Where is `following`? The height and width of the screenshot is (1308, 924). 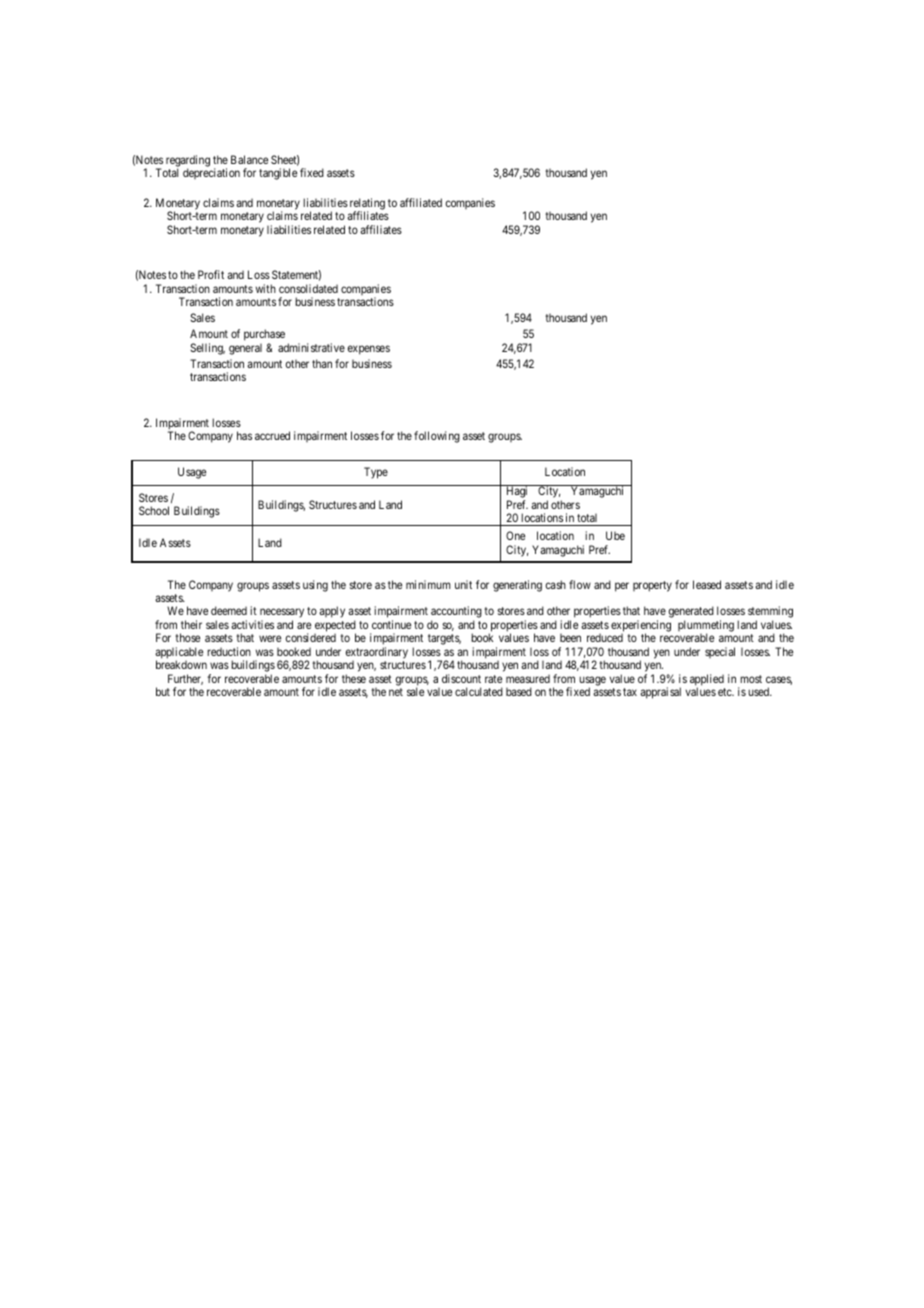
following is located at coordinates (437, 437).
